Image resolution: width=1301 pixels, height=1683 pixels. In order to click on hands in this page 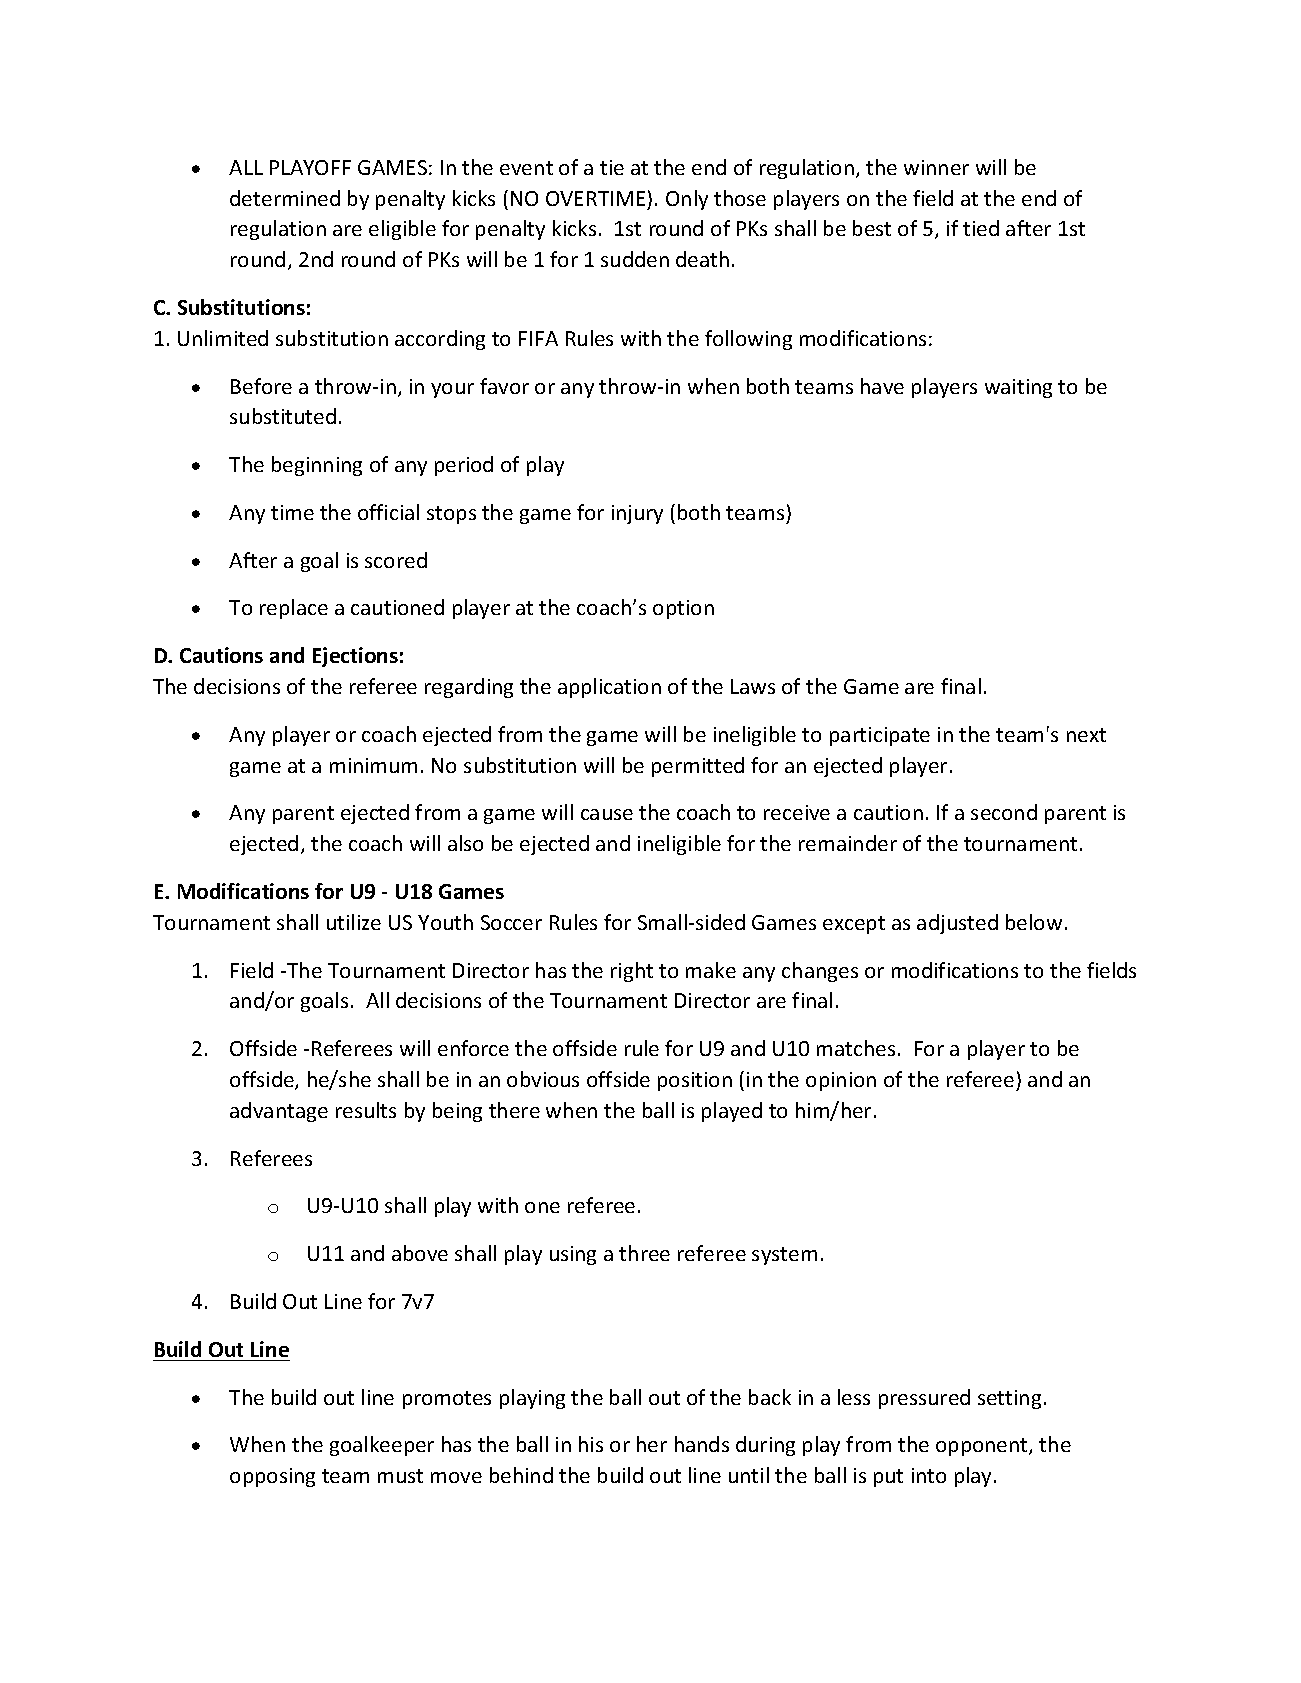, I will do `click(702, 1444)`.
